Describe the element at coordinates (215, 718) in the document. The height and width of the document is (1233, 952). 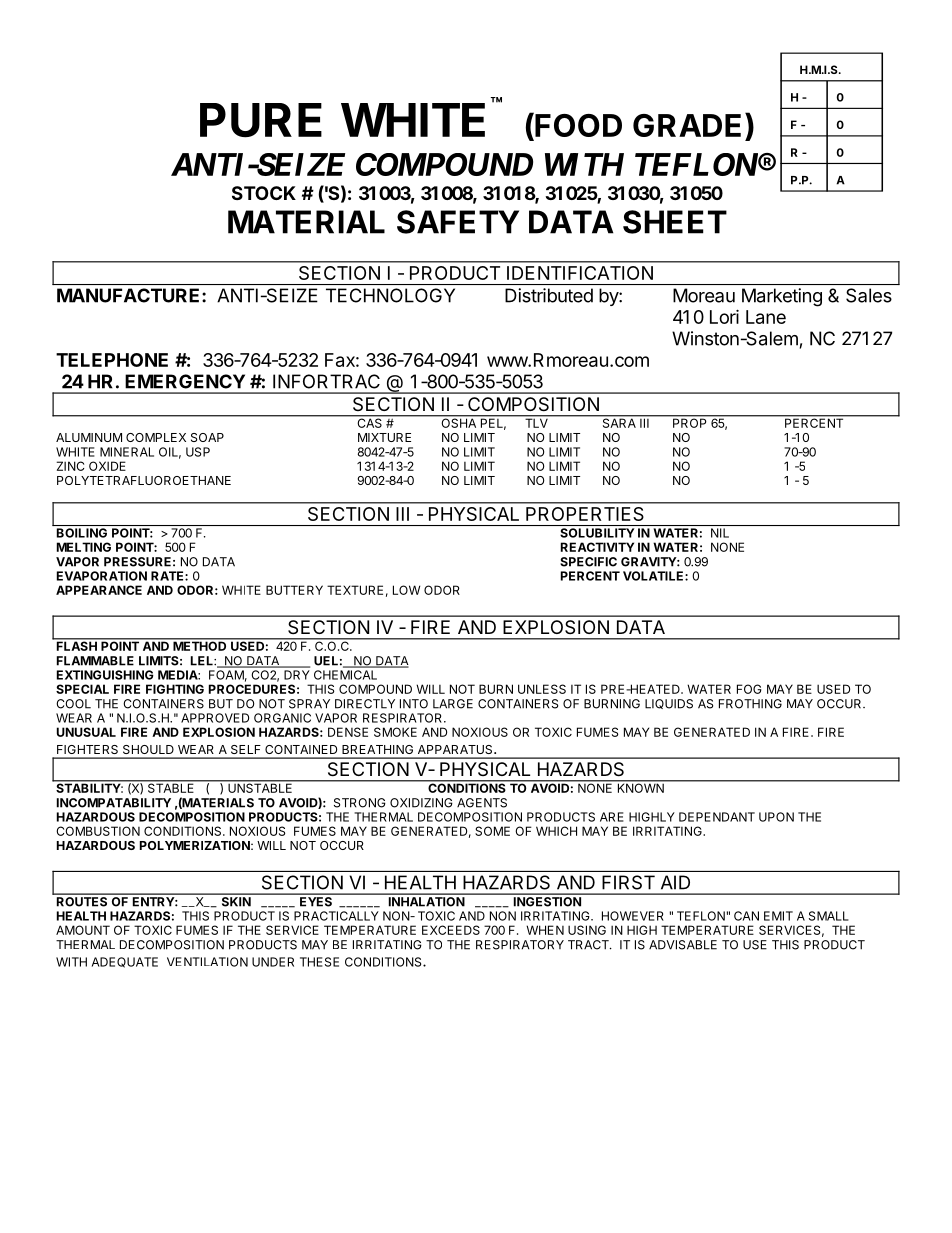
I see `APPROVED` at that location.
